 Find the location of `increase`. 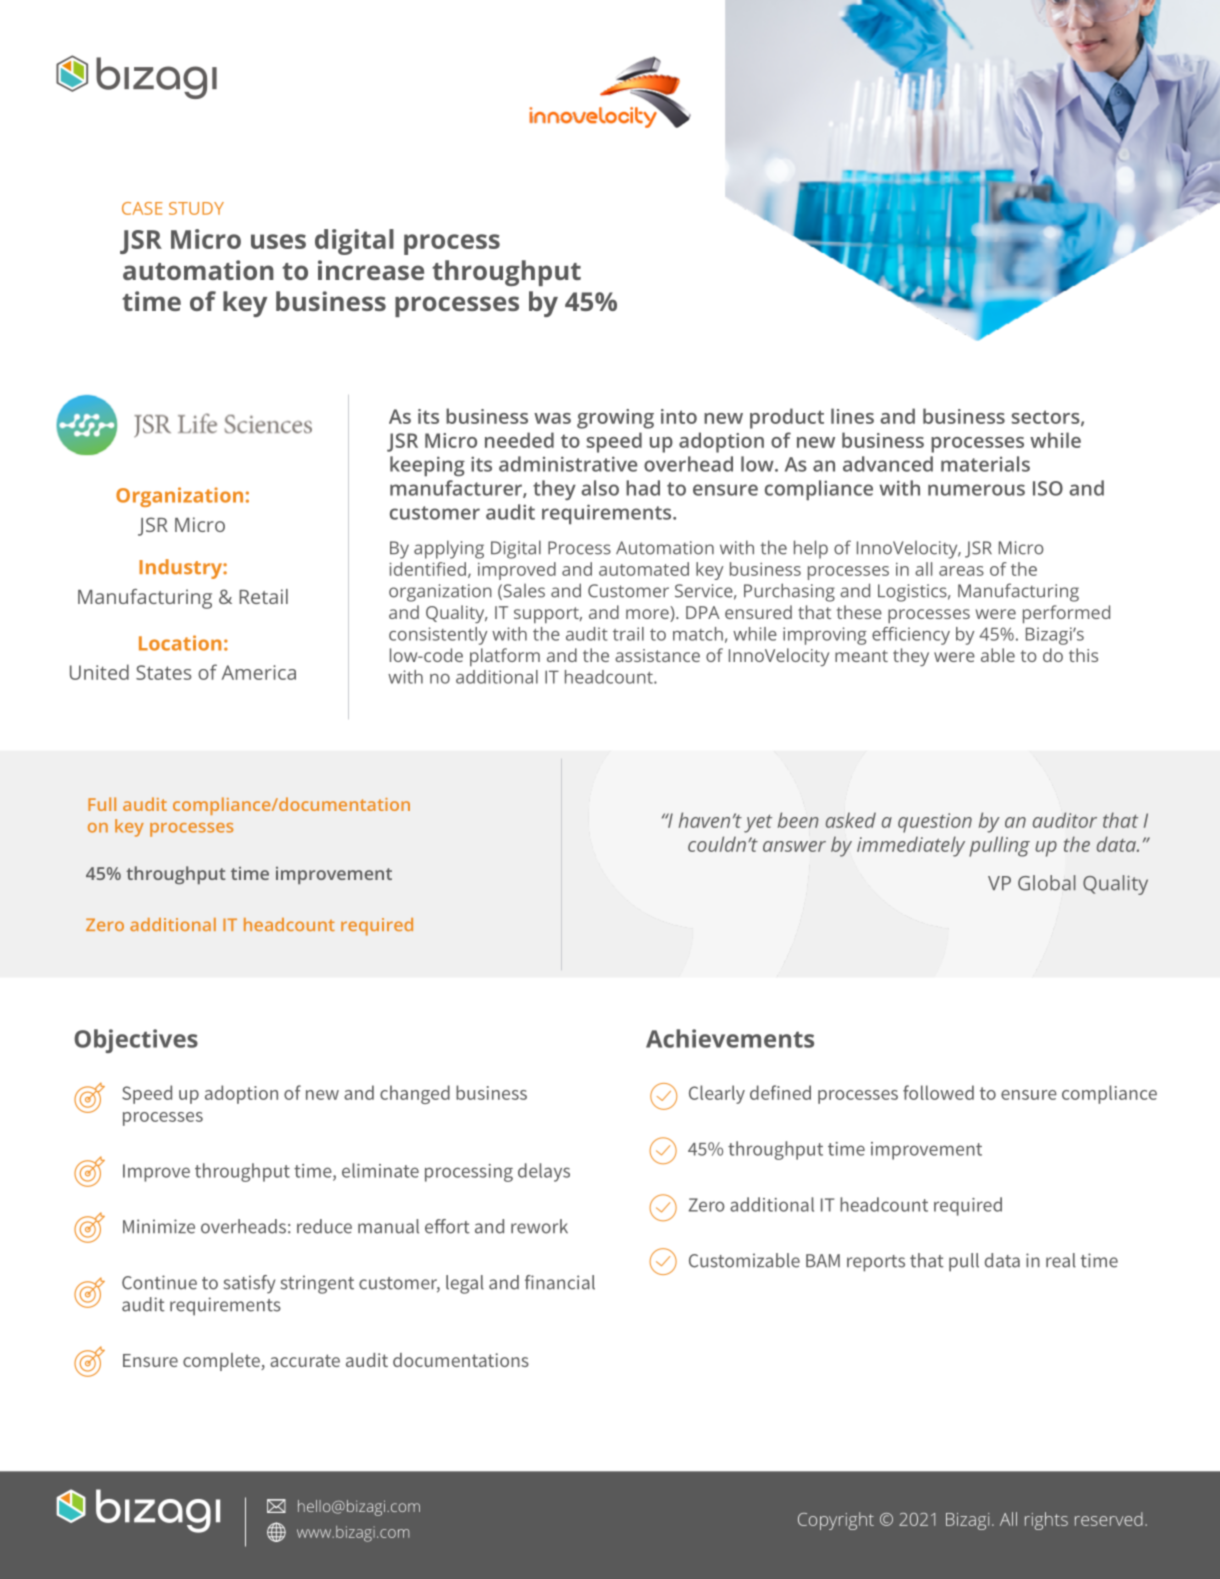

increase is located at coordinates (371, 270).
